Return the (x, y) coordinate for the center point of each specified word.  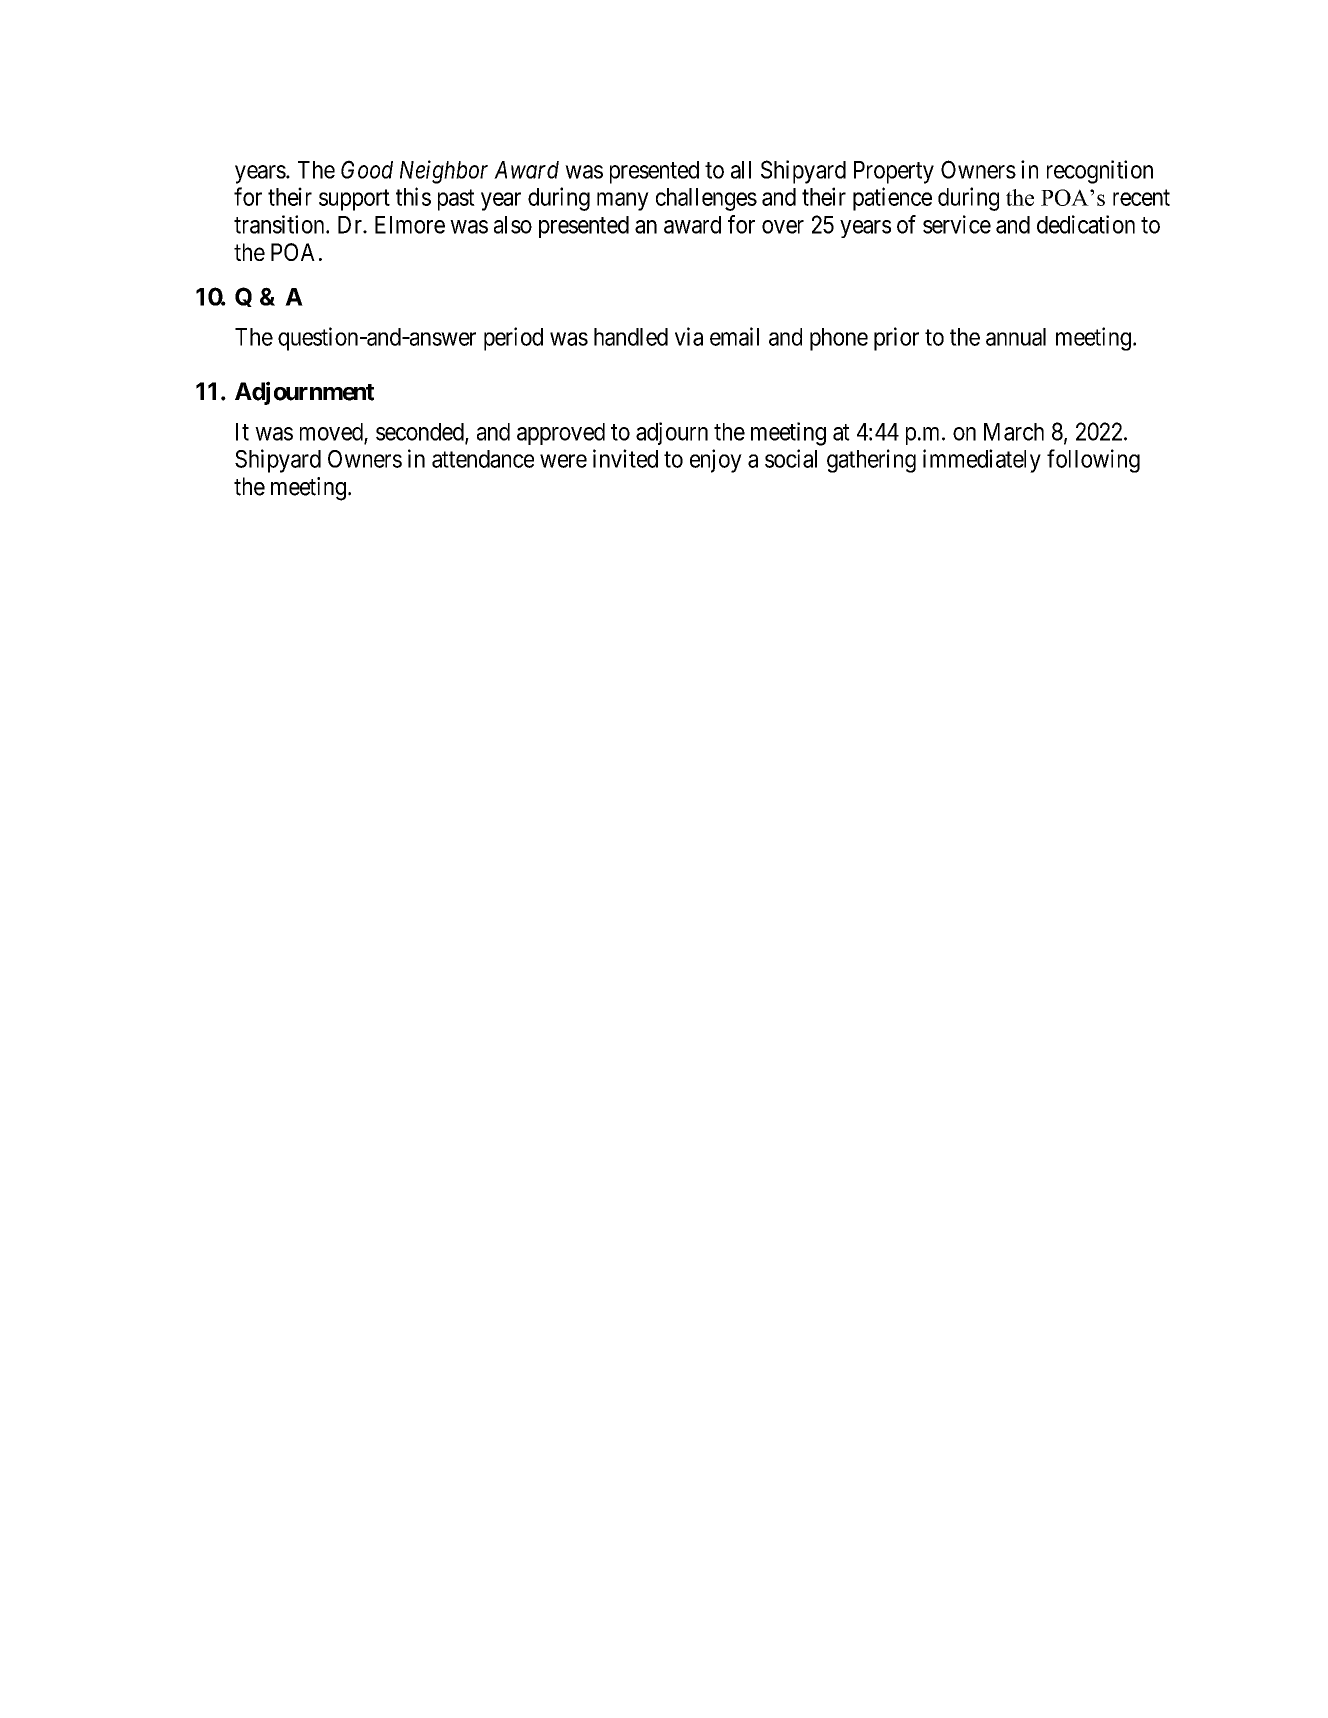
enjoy (716, 461)
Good (367, 169)
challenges (706, 199)
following (1093, 461)
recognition (1100, 172)
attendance (483, 459)
